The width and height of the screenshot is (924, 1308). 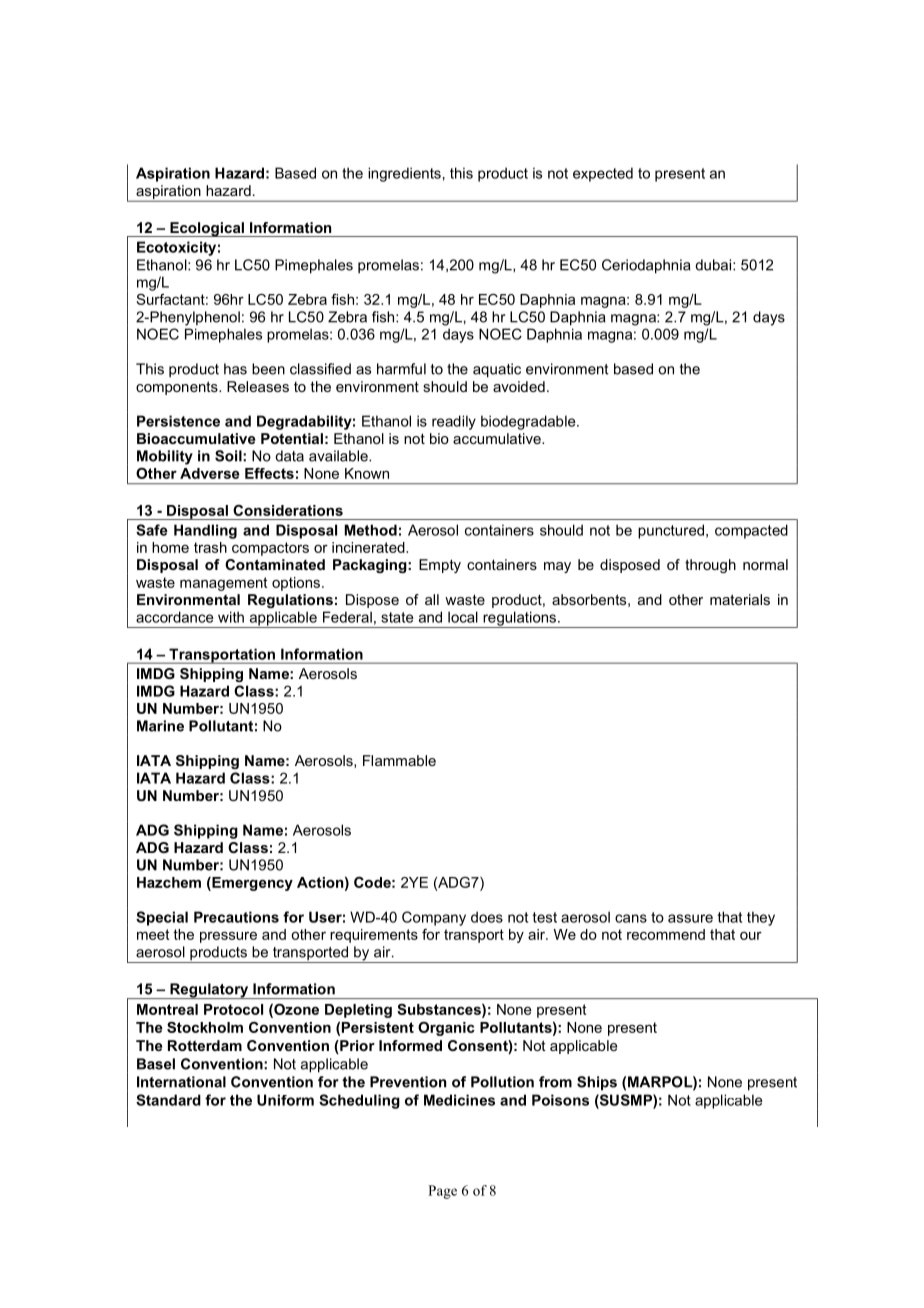 What do you see at coordinates (710, 566) in the screenshot?
I see `through` at bounding box center [710, 566].
